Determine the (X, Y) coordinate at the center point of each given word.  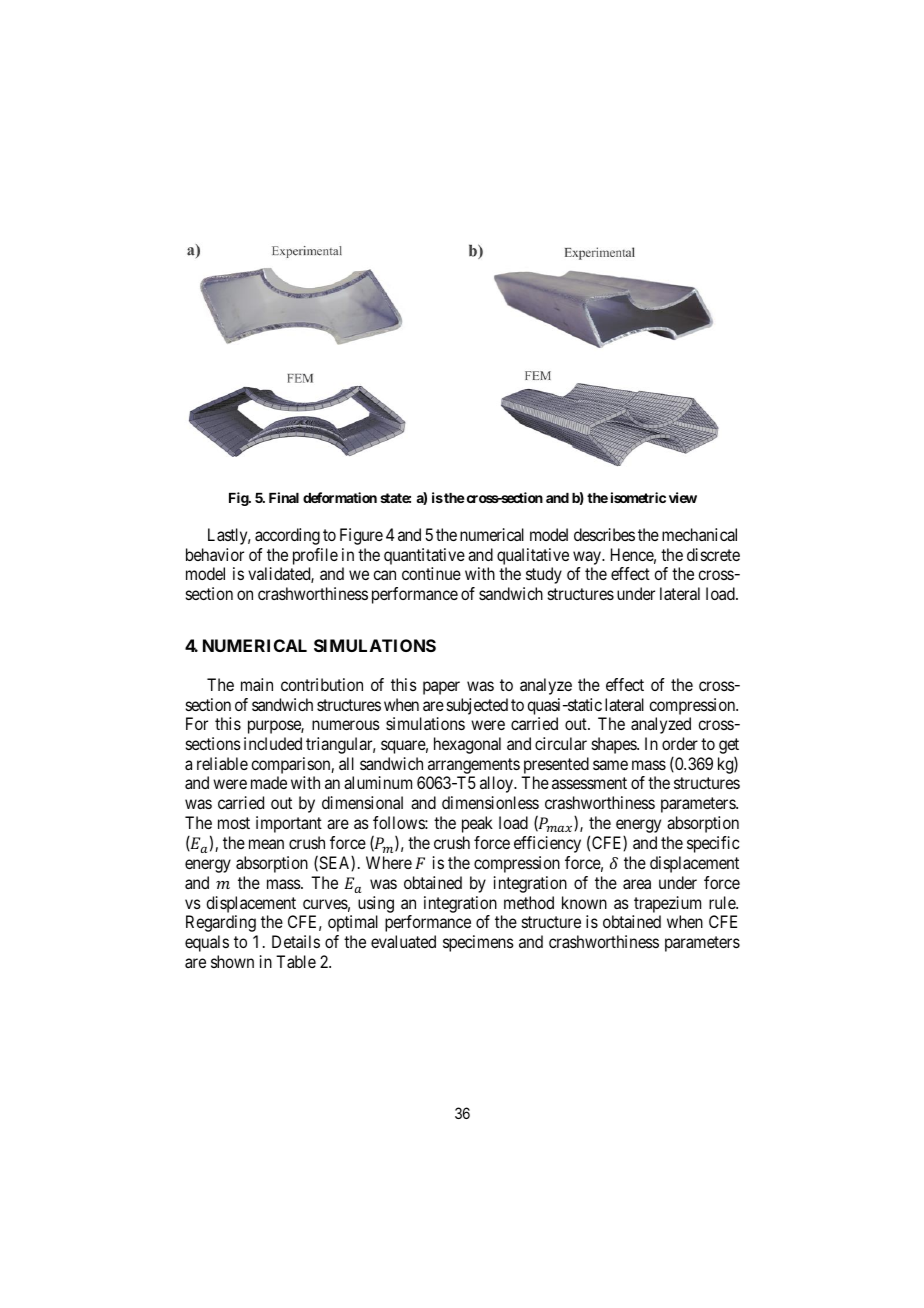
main (257, 684)
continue (431, 573)
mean (266, 844)
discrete (713, 554)
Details (296, 941)
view (683, 497)
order (680, 743)
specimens (478, 943)
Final (284, 497)
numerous (346, 725)
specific (713, 844)
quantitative (424, 556)
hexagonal (467, 745)
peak (477, 824)
